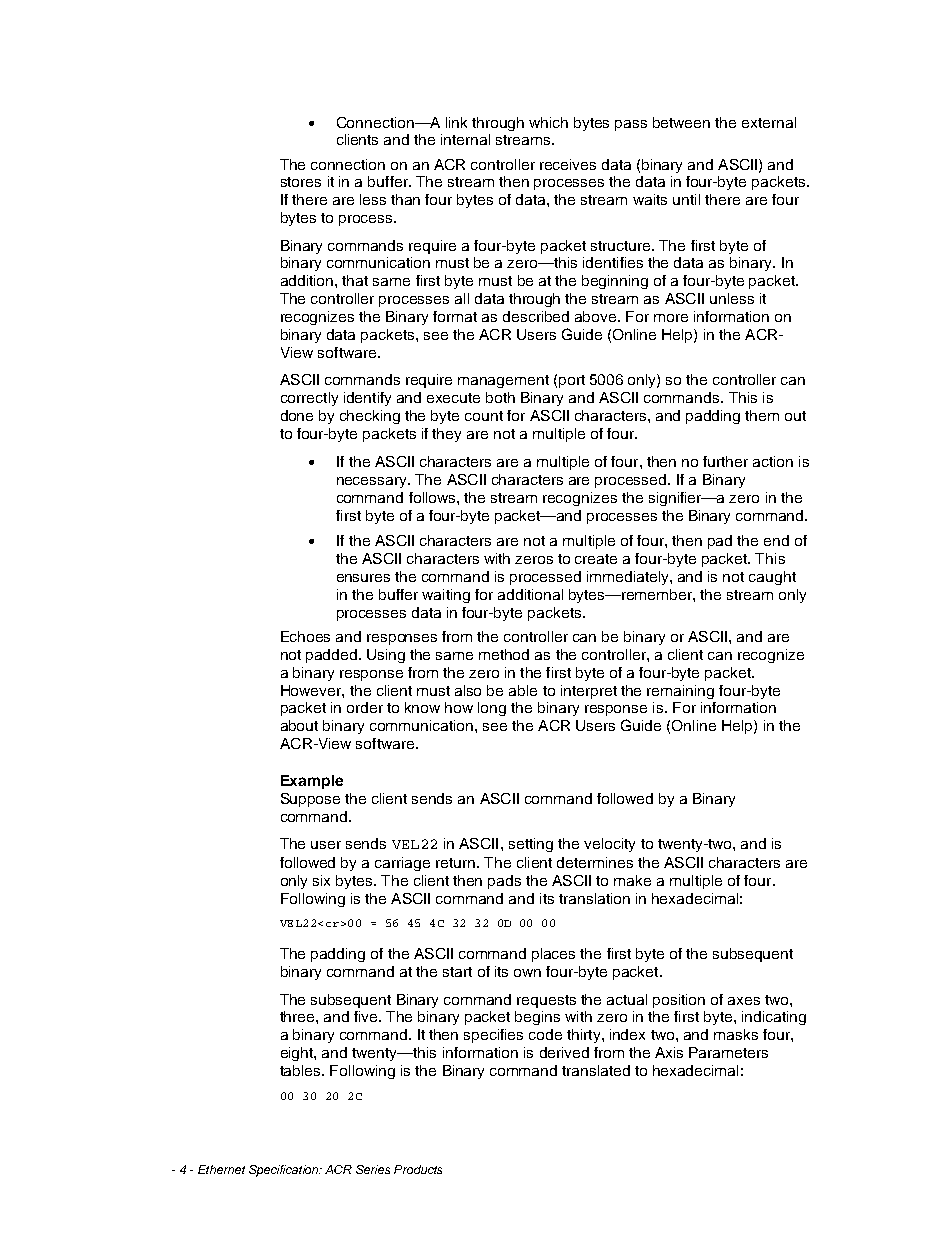 The width and height of the page is (952, 1233). Describe the element at coordinates (465, 139) in the page. I see `internal` at that location.
